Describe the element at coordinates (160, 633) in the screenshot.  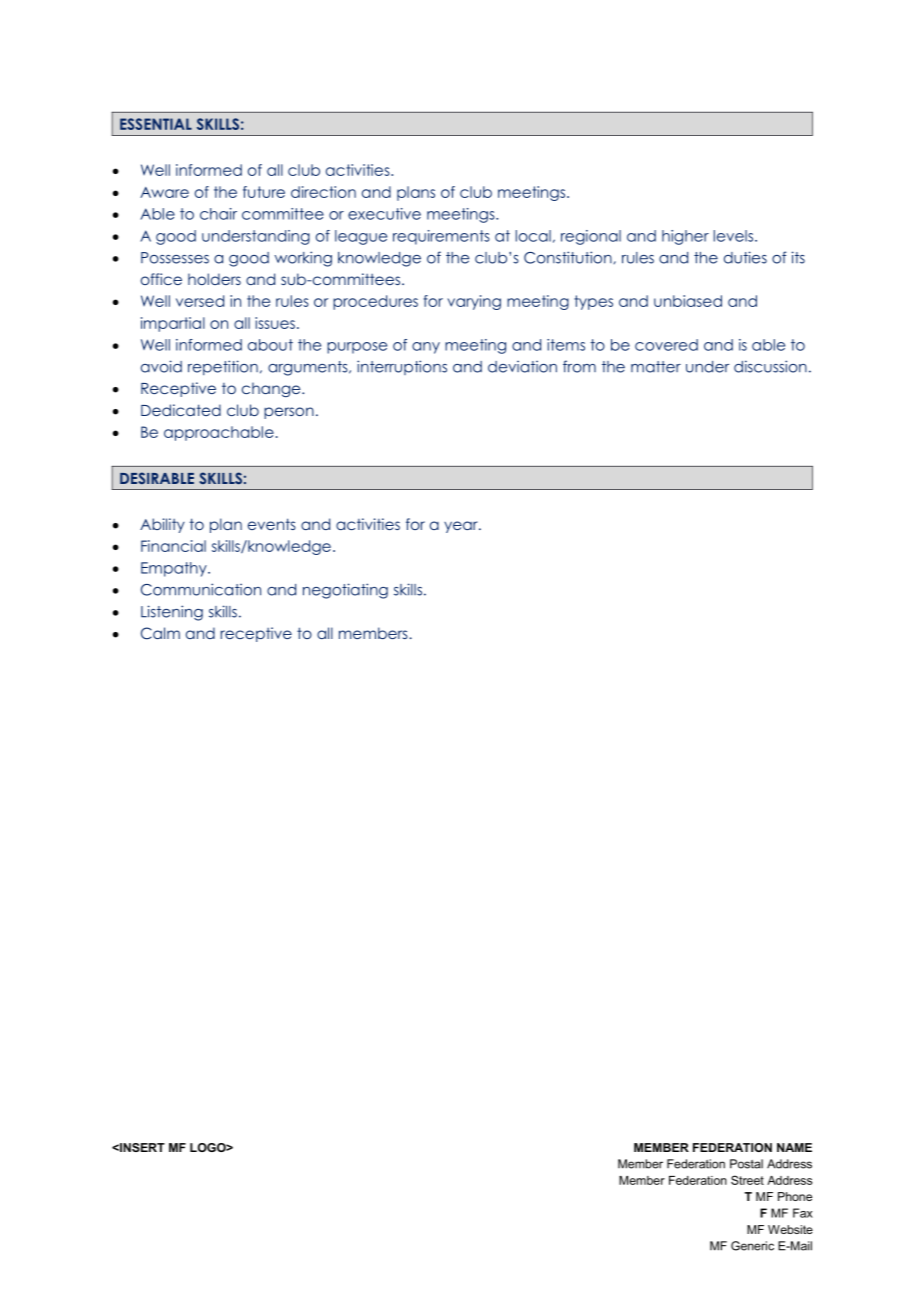
I see `Calm` at that location.
